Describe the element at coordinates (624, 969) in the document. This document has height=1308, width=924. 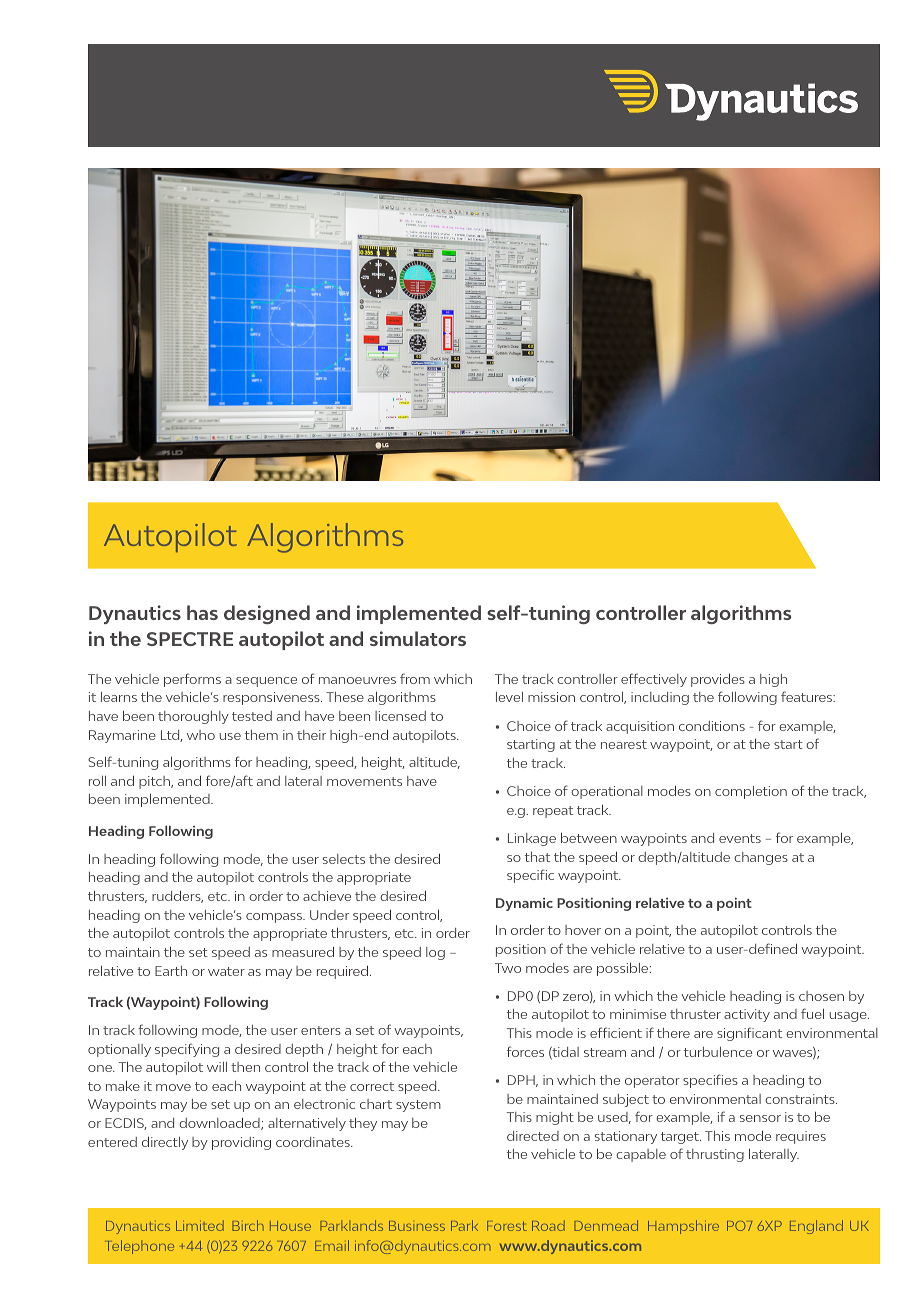
I see `possible` at that location.
